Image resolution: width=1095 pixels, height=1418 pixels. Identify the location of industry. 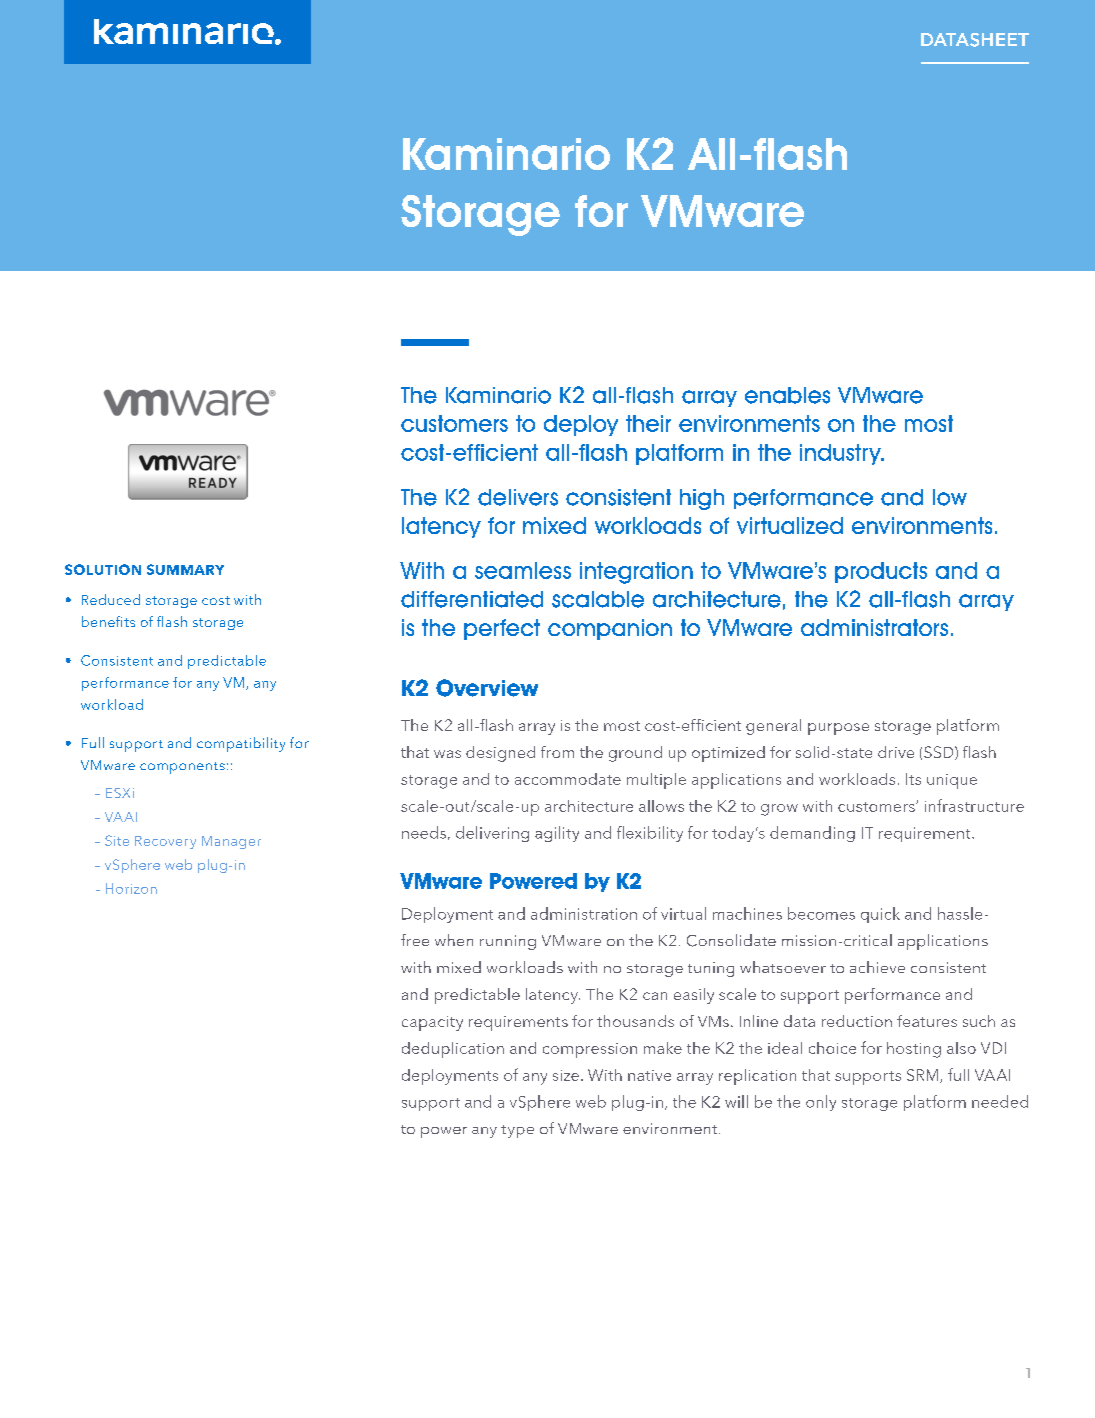
(841, 454).
